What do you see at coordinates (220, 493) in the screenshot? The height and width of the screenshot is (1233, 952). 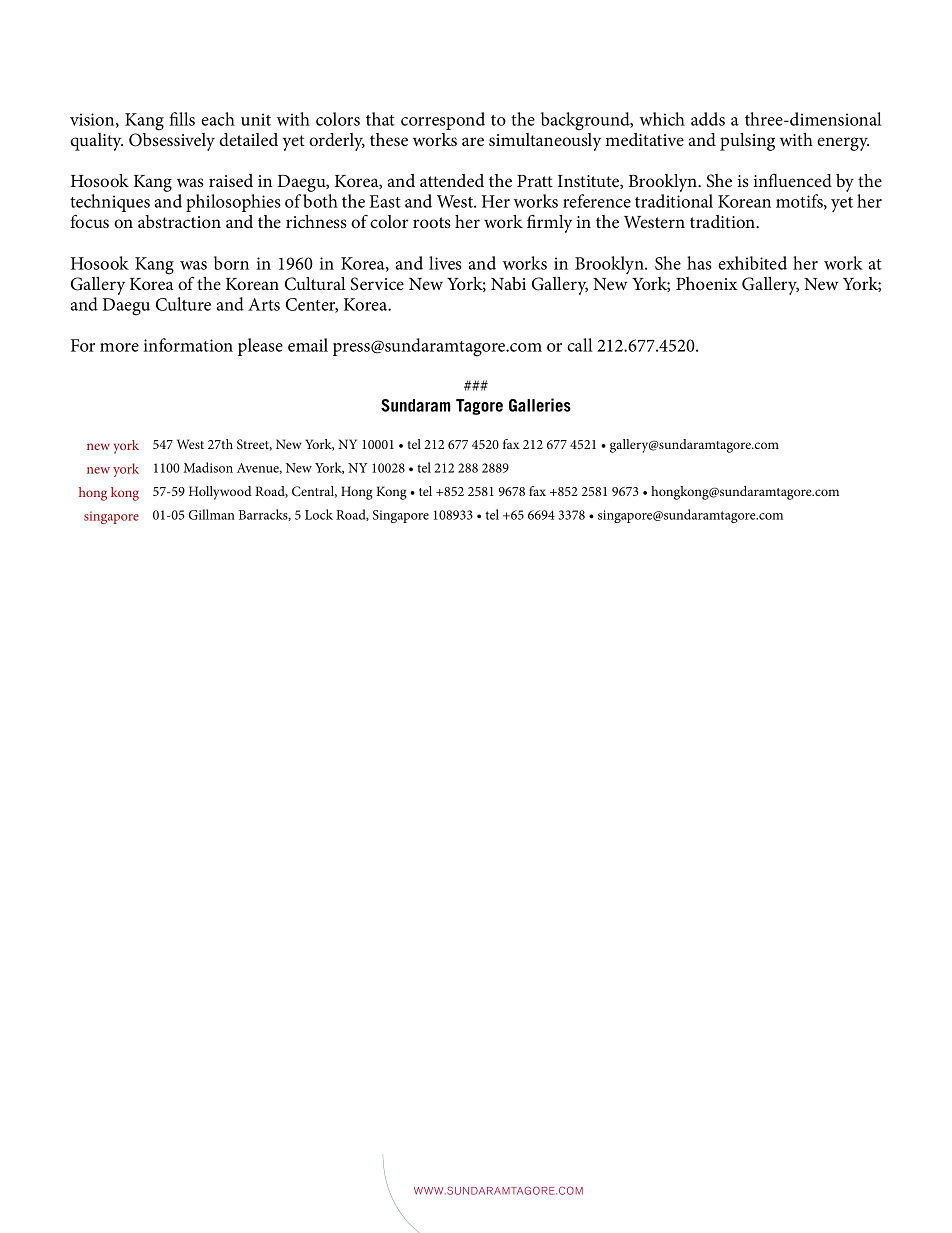 I see `Hollywood` at bounding box center [220, 493].
